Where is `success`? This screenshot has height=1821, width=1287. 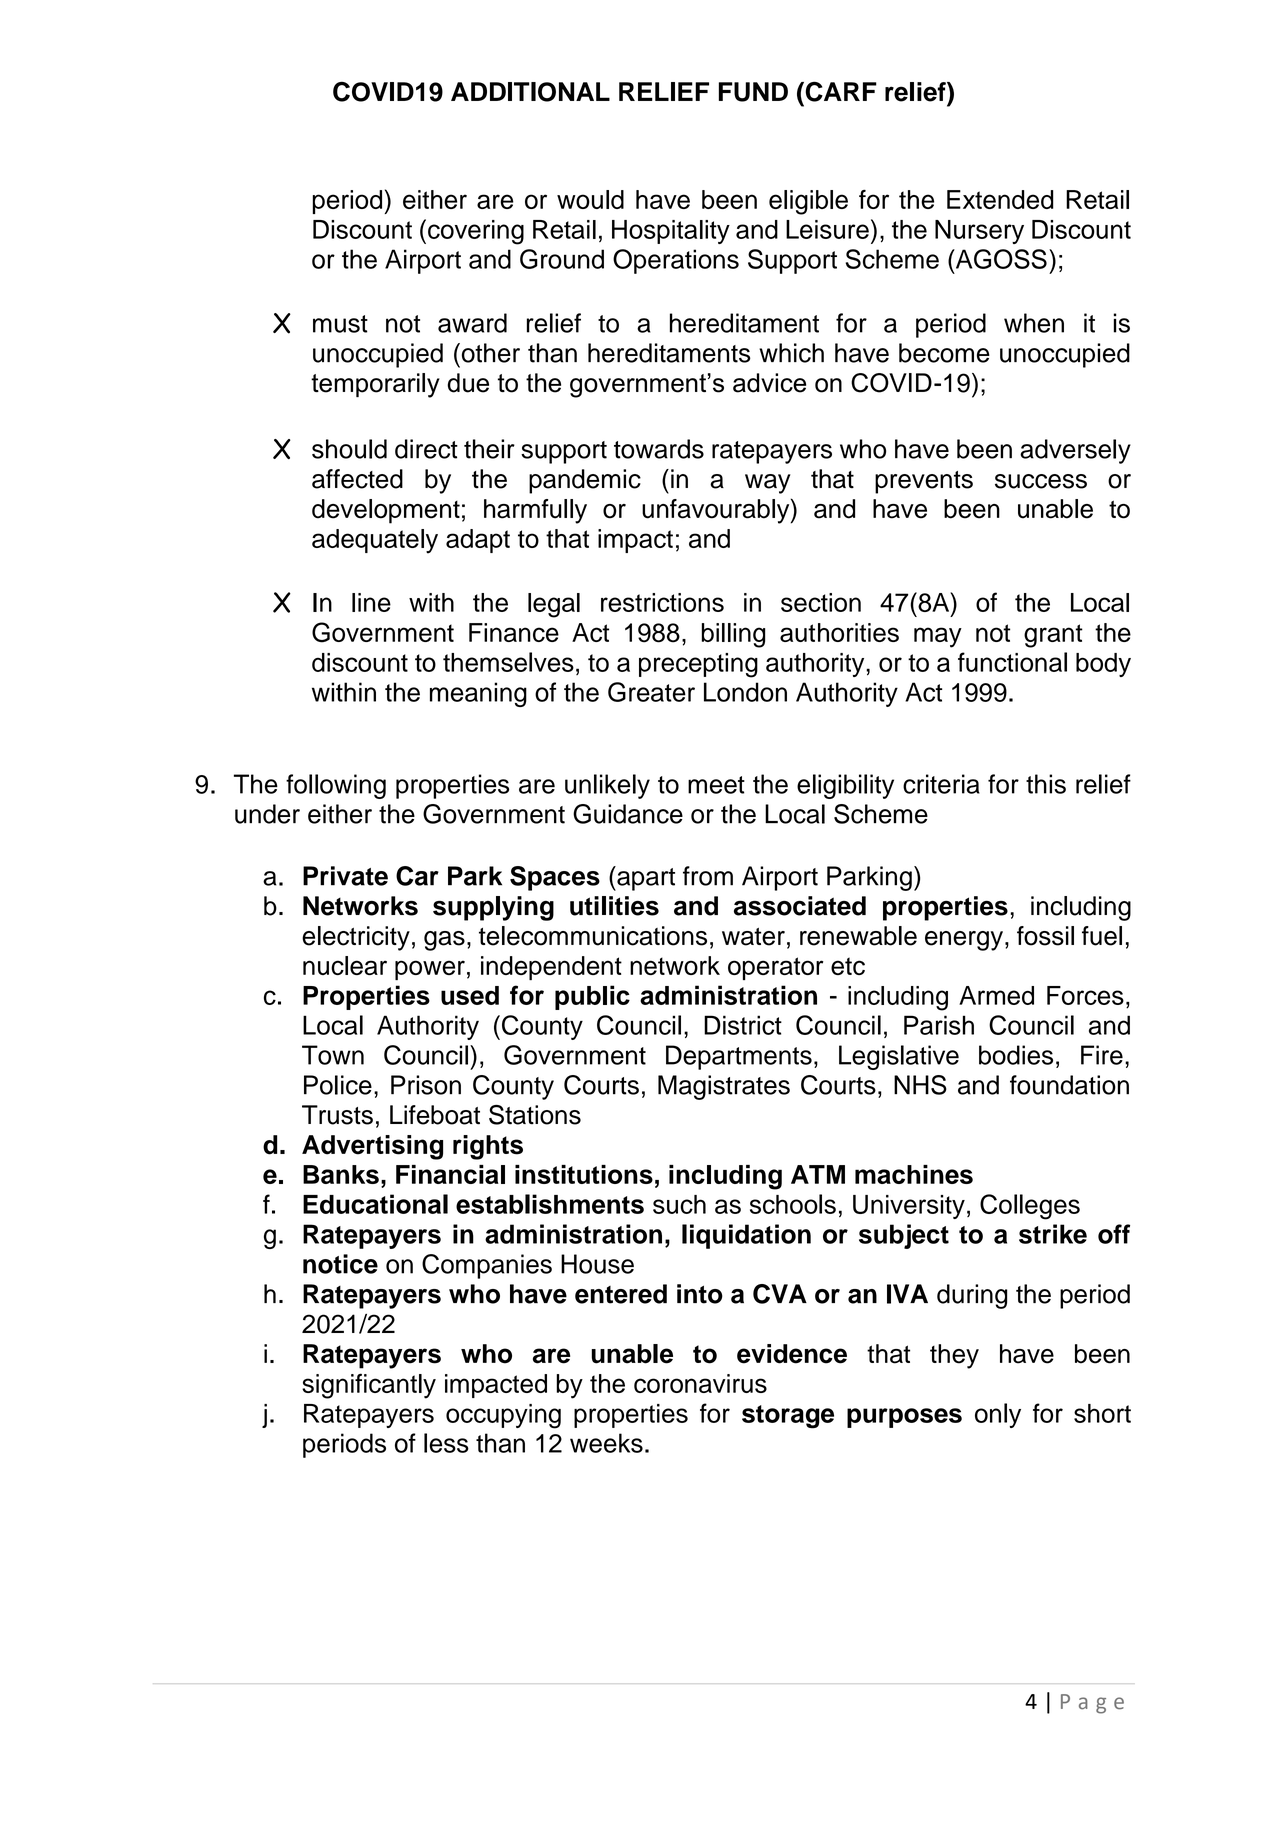
success is located at coordinates (1041, 481).
